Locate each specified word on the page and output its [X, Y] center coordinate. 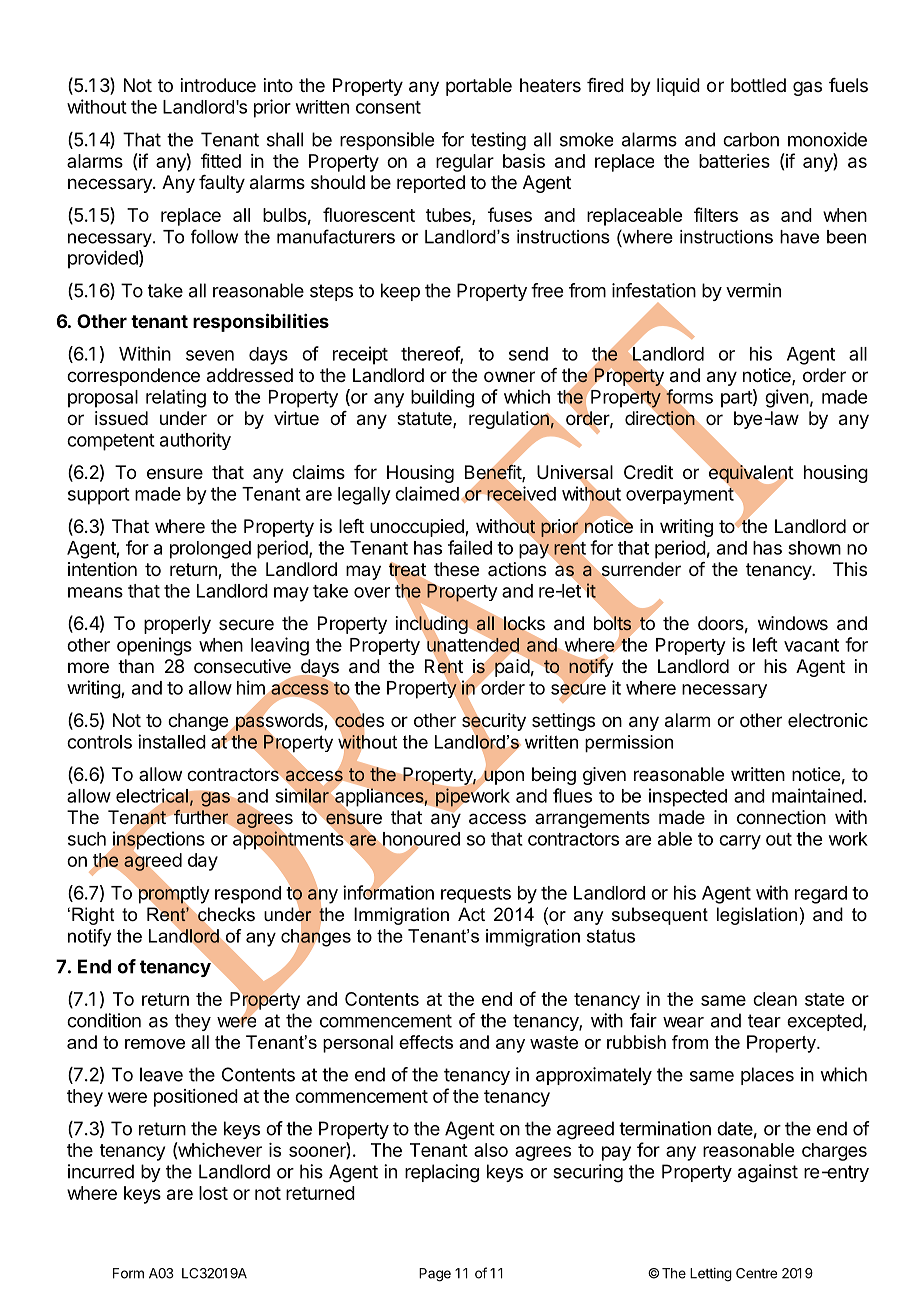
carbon [751, 139]
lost [213, 1193]
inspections [157, 841]
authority [195, 441]
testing [498, 141]
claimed [427, 493]
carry [740, 842]
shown [814, 548]
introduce [218, 85]
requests [476, 895]
